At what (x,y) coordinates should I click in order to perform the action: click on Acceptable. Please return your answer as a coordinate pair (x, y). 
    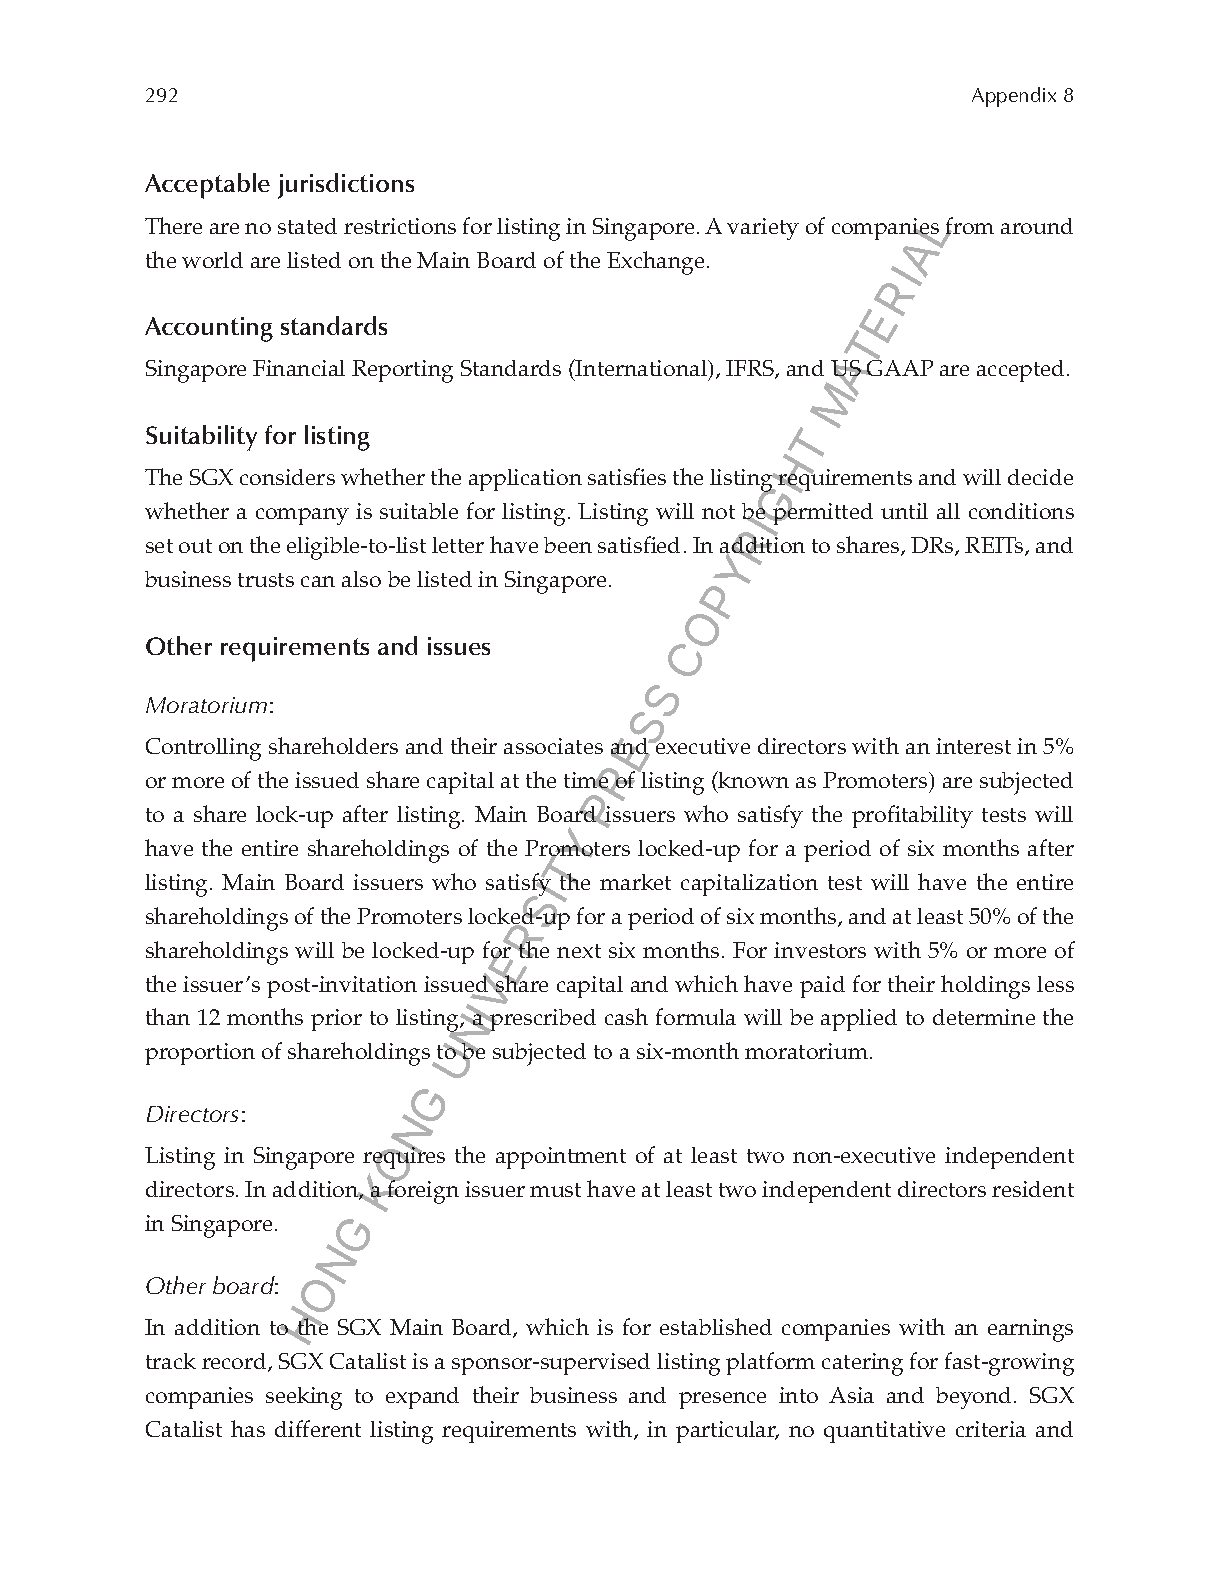
    Looking at the image, I should click on (207, 186).
